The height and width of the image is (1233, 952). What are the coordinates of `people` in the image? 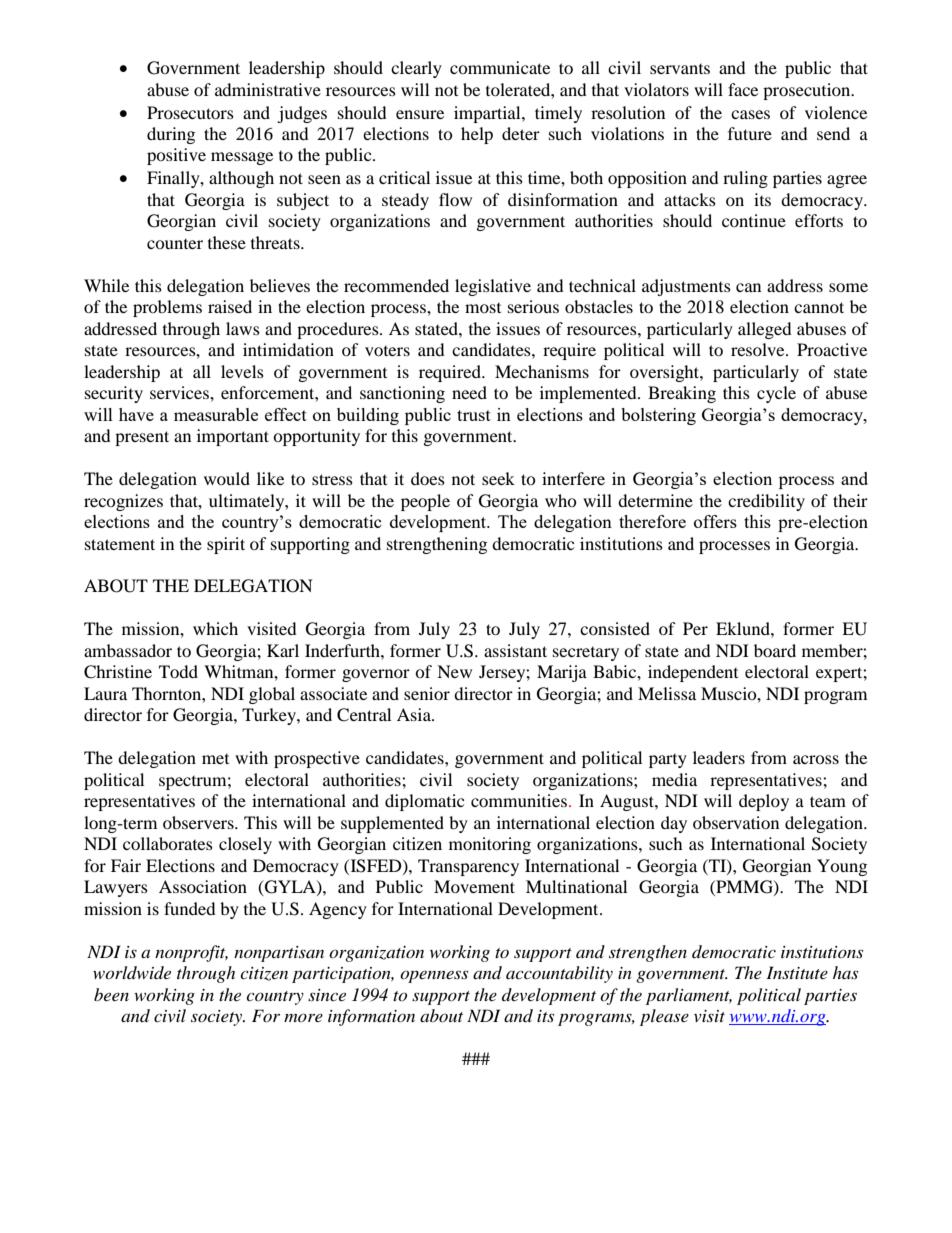 It's located at (425, 502).
